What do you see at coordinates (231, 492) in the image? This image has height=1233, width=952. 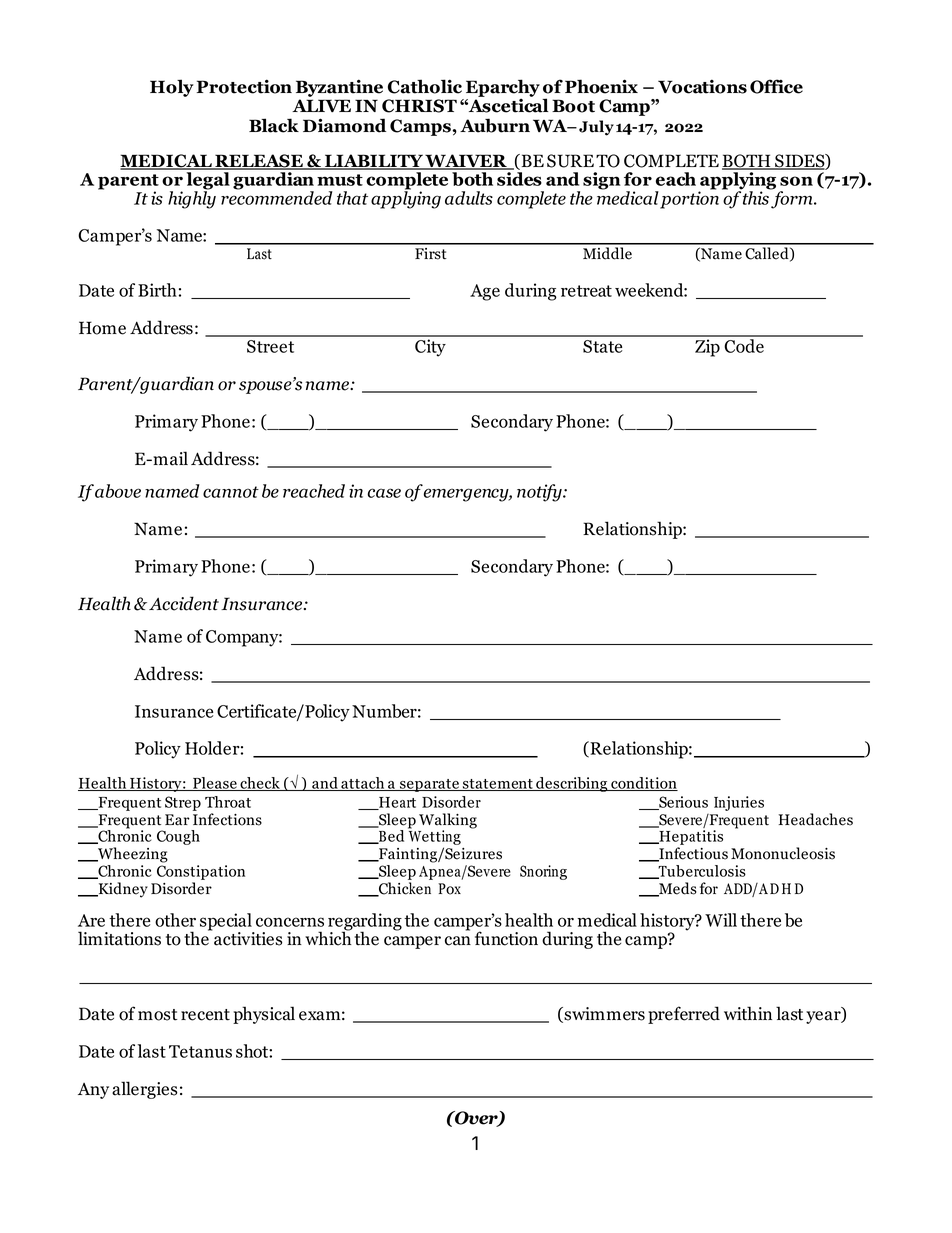 I see `cannot` at bounding box center [231, 492].
